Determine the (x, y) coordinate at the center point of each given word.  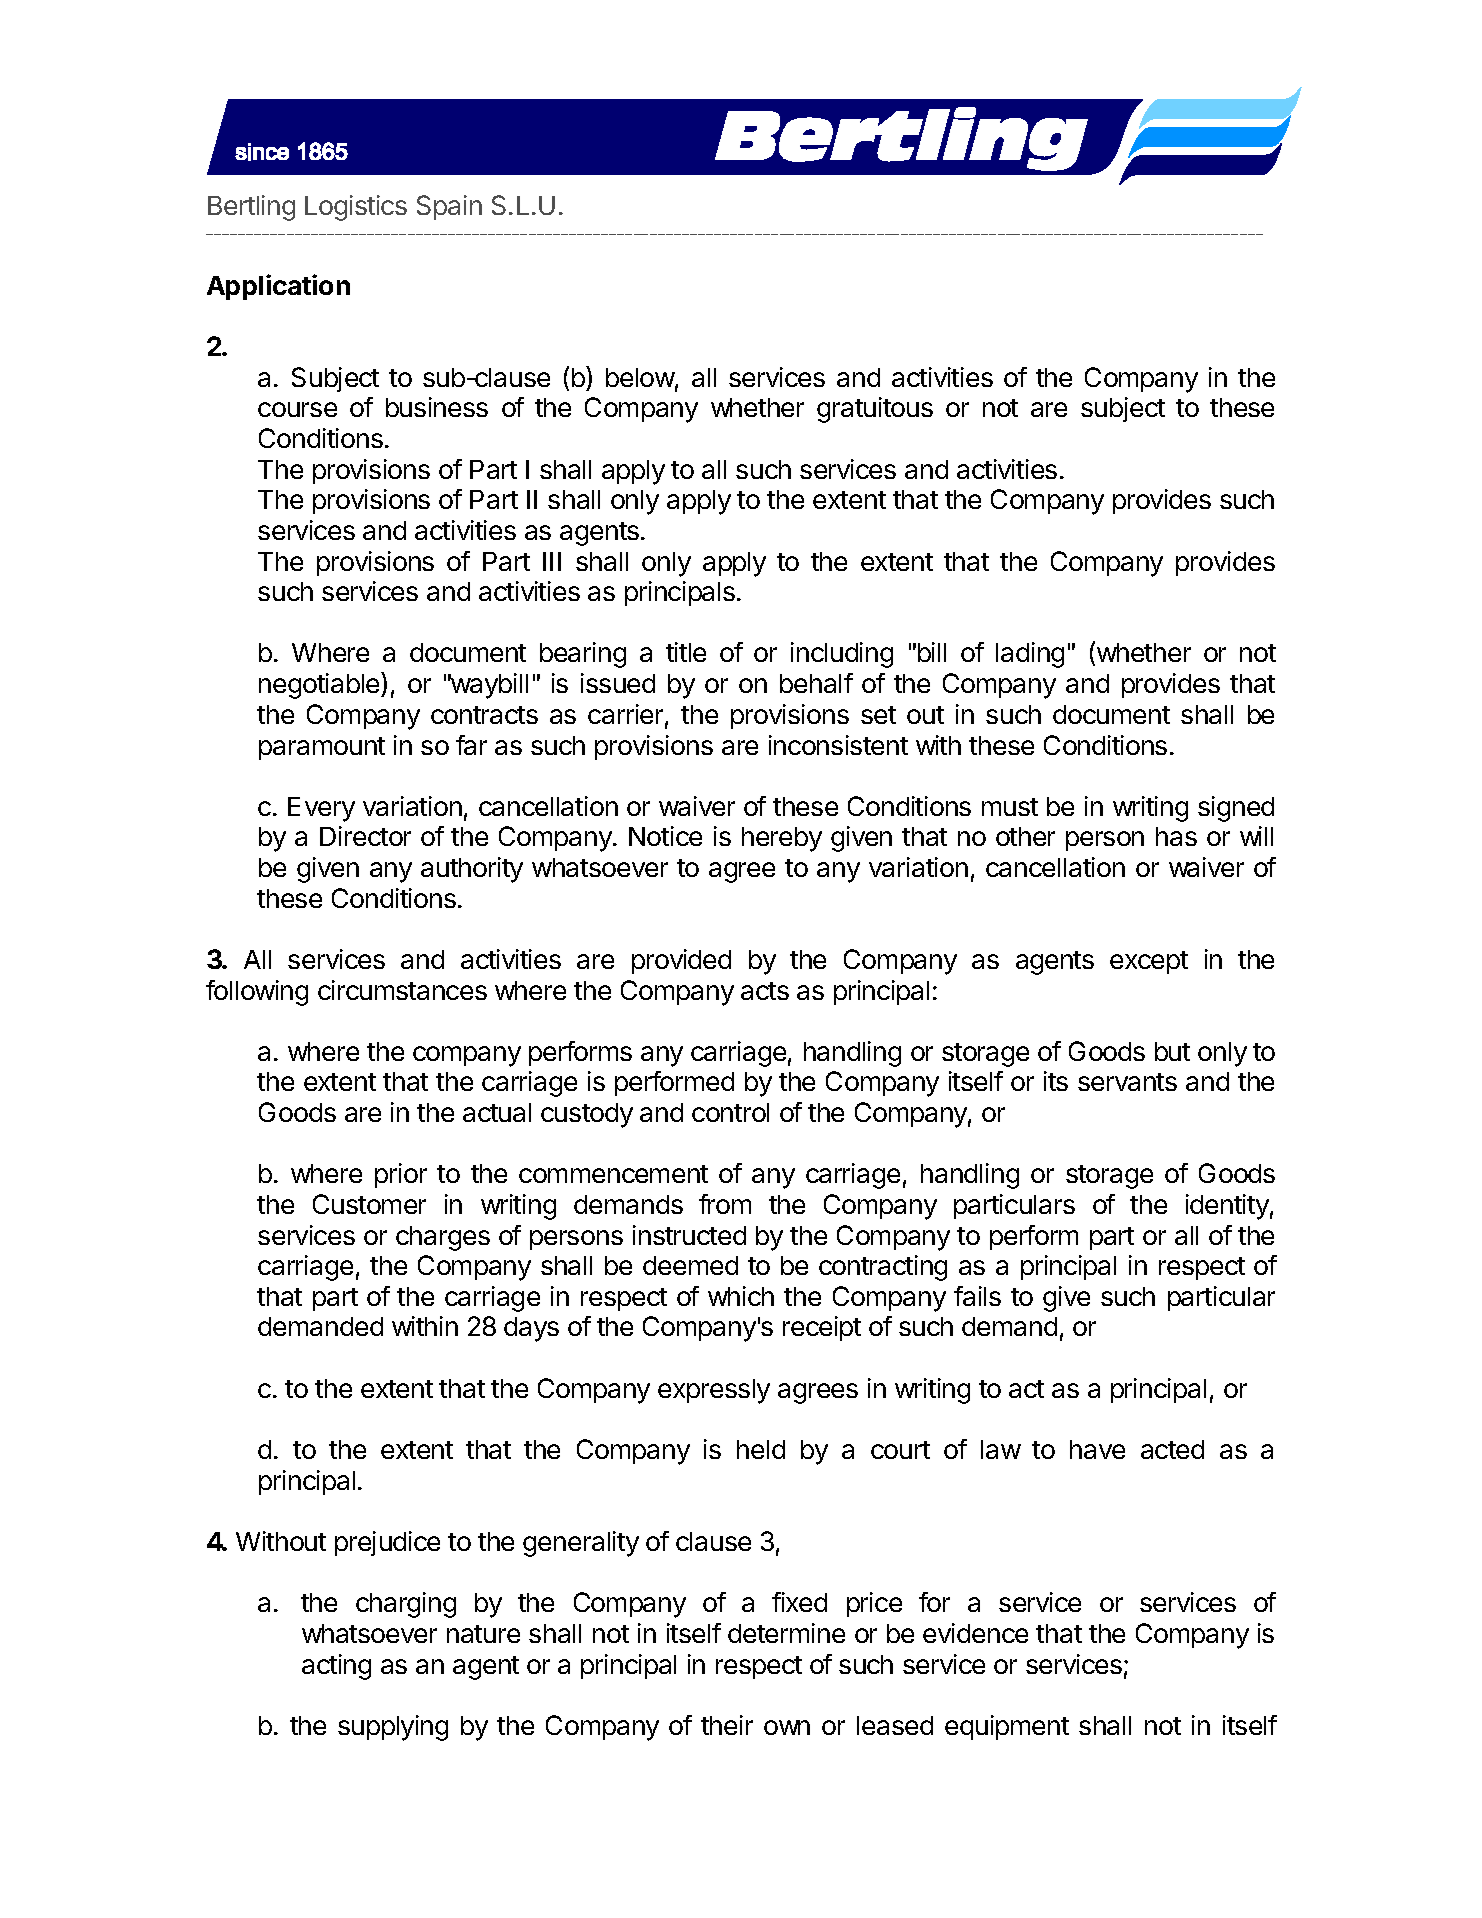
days (531, 1329)
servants (1127, 1082)
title (686, 652)
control (730, 1112)
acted (1172, 1449)
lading (1030, 655)
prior (401, 1175)
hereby (782, 839)
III (552, 561)
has (1176, 836)
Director (365, 836)
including (842, 655)
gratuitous (875, 410)
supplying (393, 1728)
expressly (714, 1391)
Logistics (356, 208)
